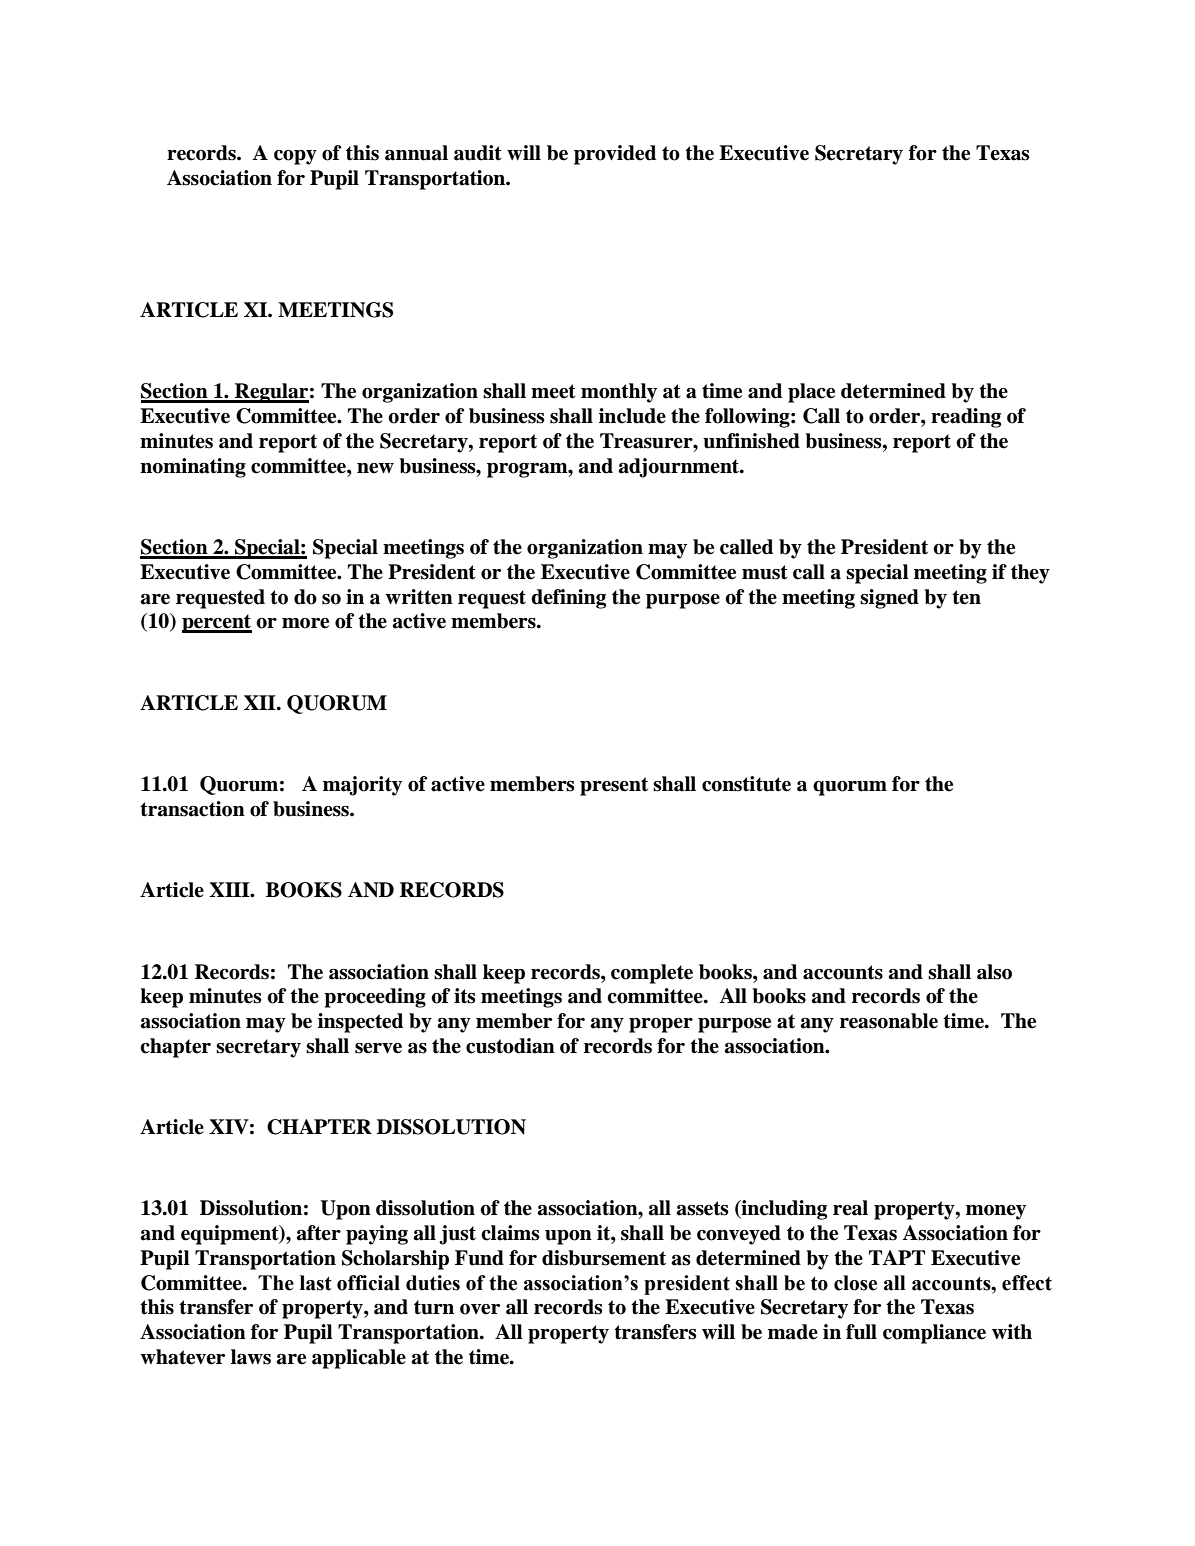 This page has width=1195, height=1546. I want to click on laws, so click(251, 1357).
